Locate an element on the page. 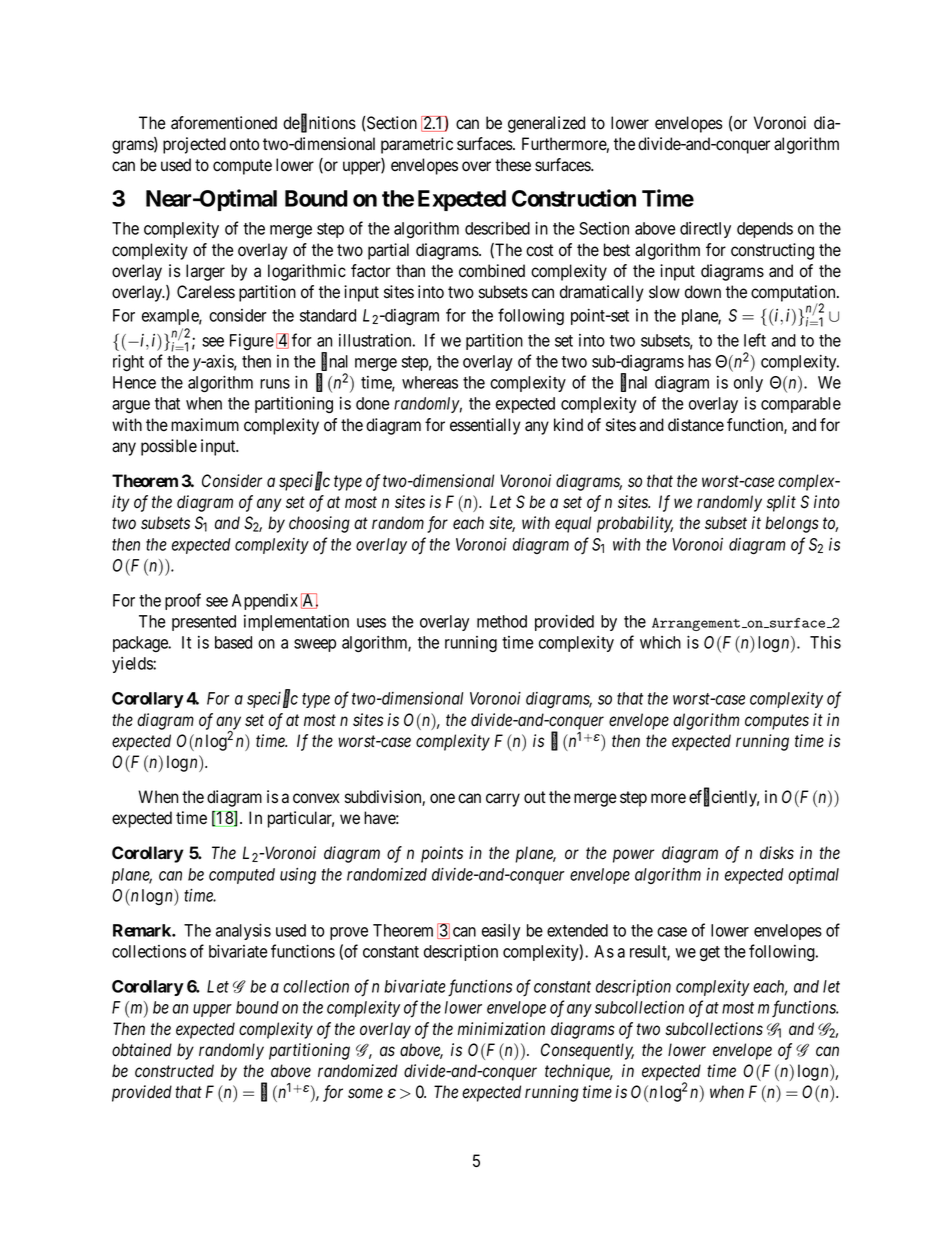 This image has height=1233, width=952. Consequently is located at coordinates (587, 1051).
